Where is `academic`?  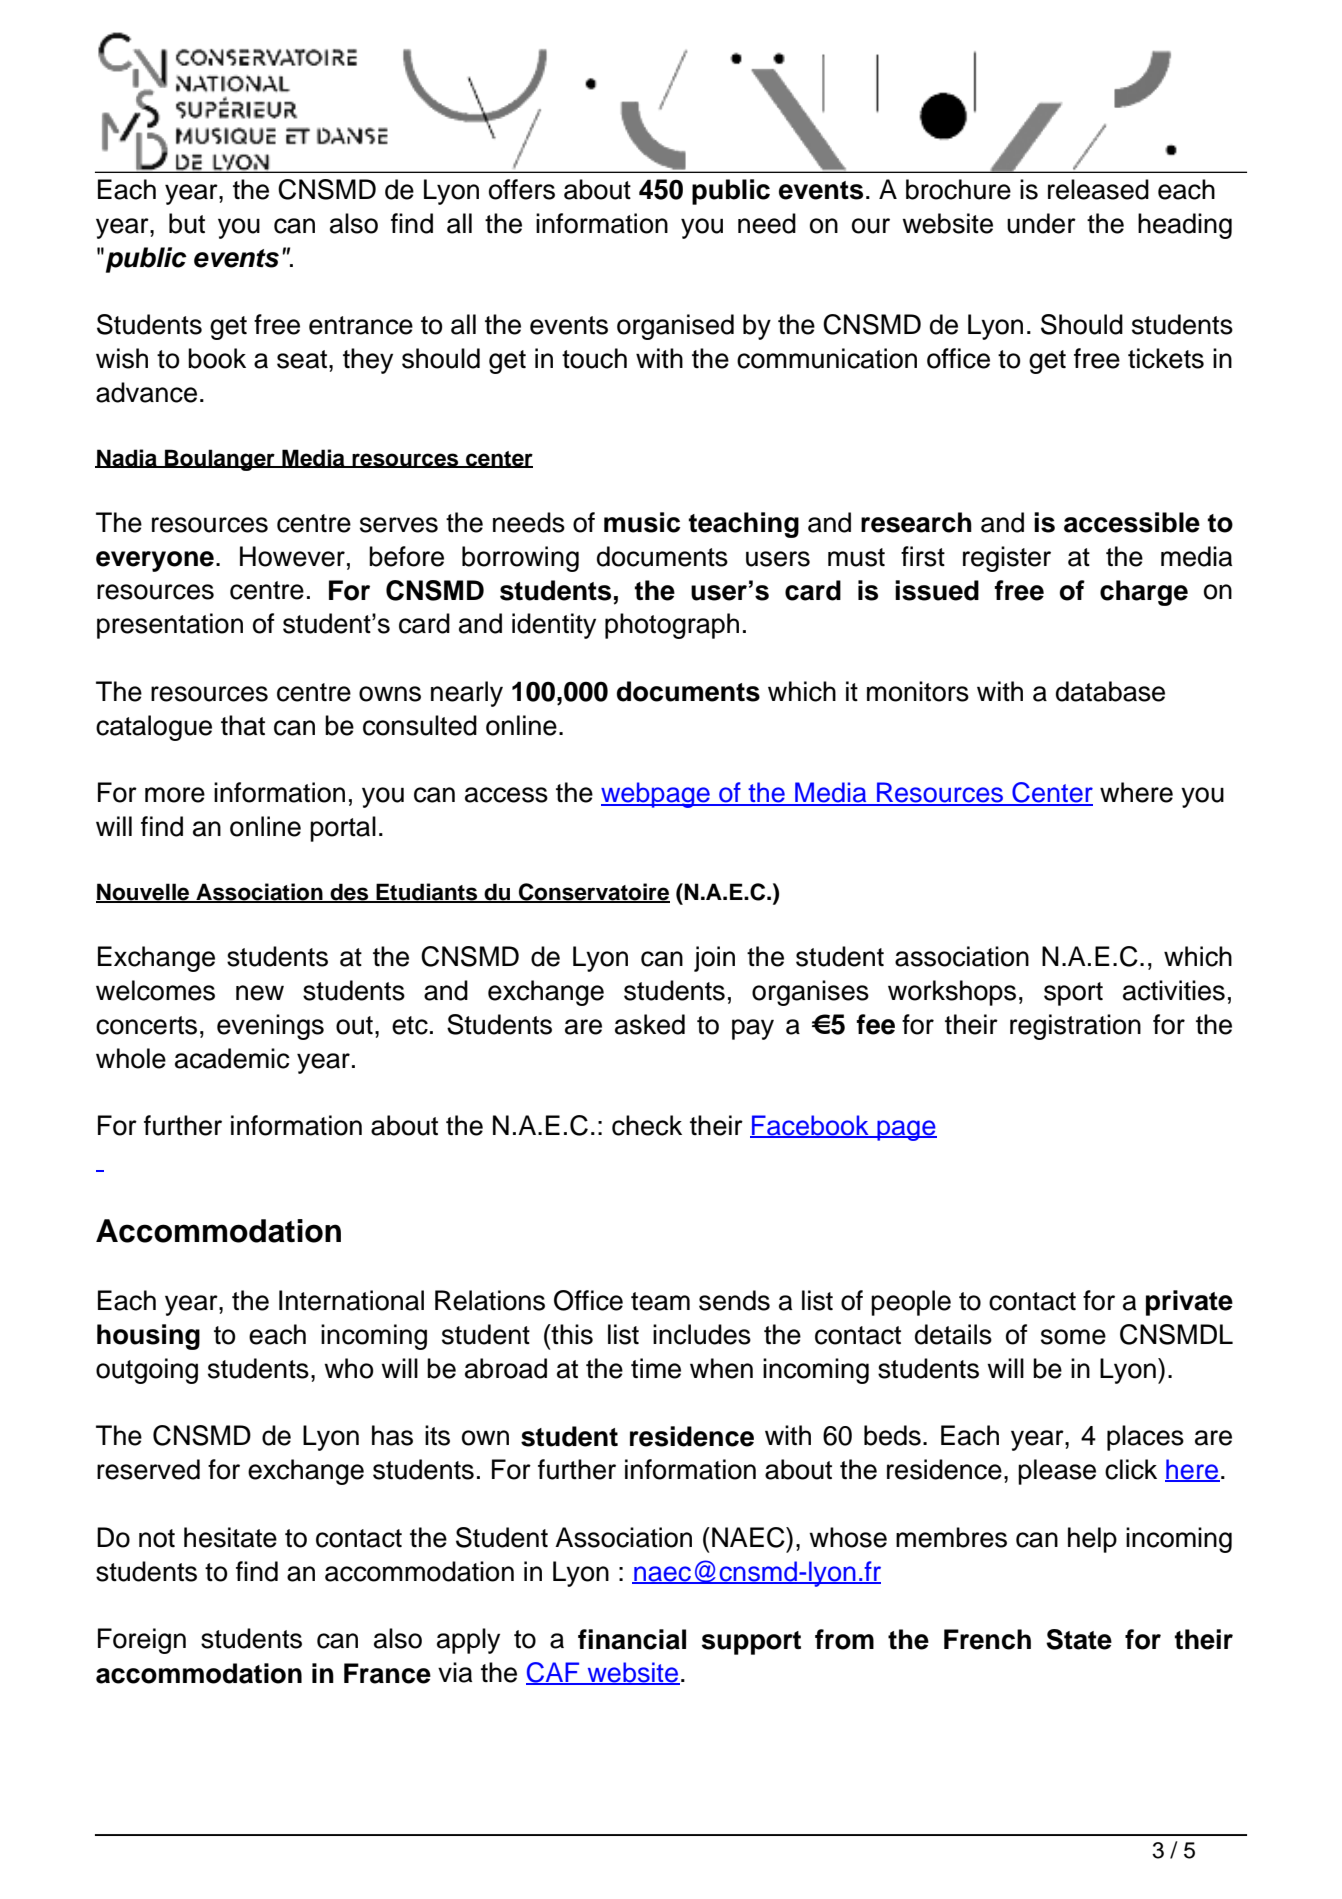 academic is located at coordinates (232, 1058).
